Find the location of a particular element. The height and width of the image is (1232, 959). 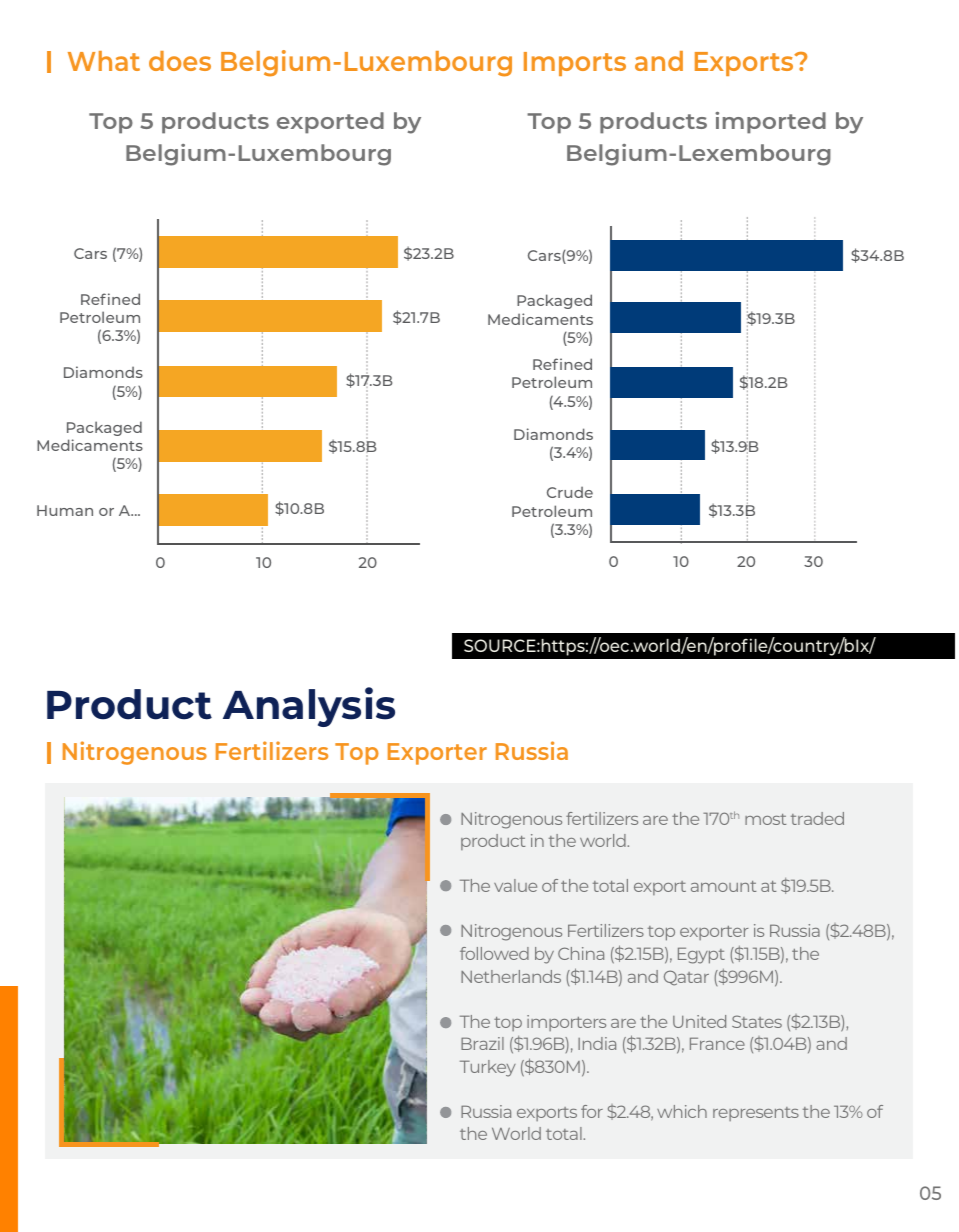

Human is located at coordinates (65, 510).
